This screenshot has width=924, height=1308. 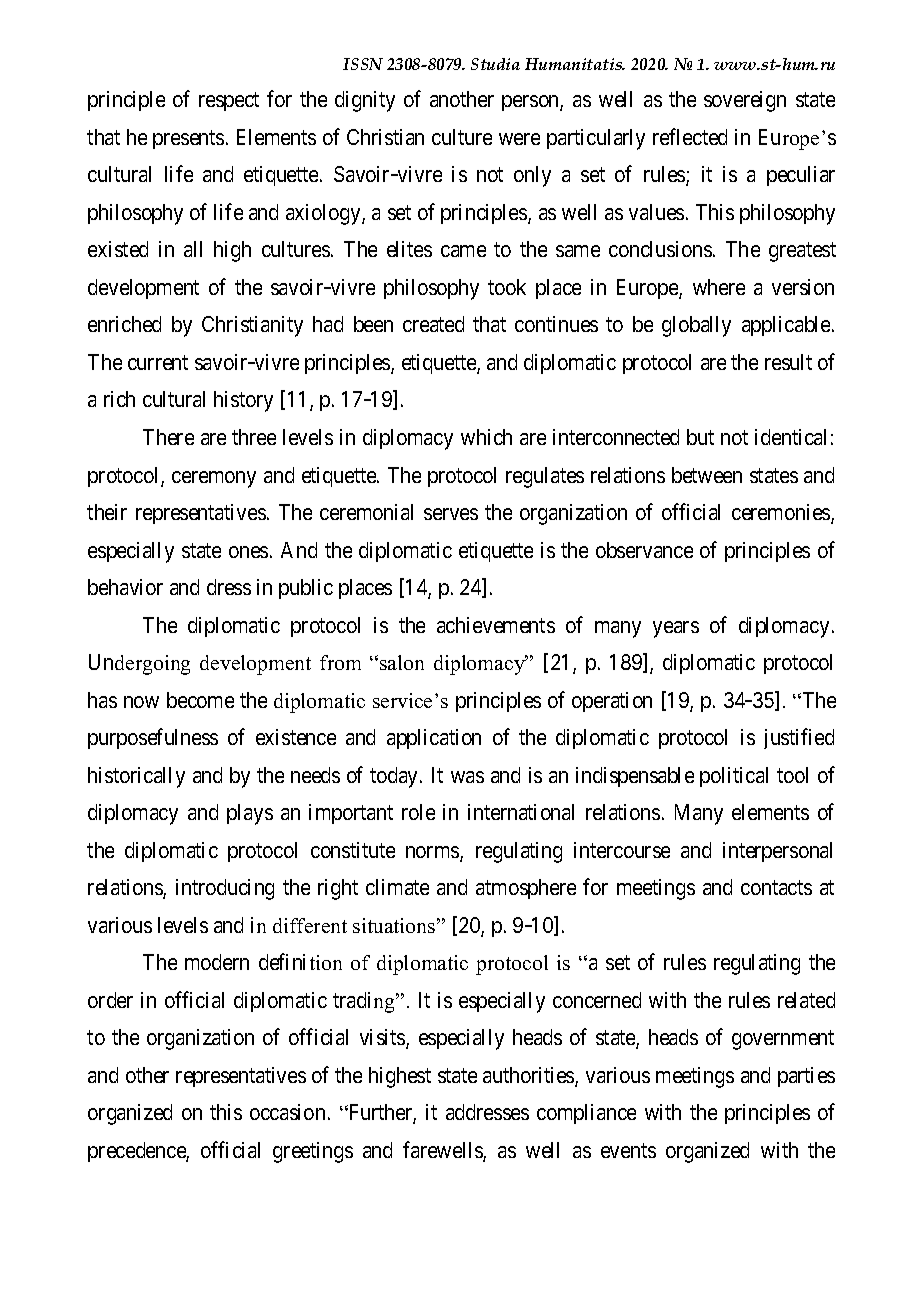 I want to click on which, so click(x=486, y=437).
